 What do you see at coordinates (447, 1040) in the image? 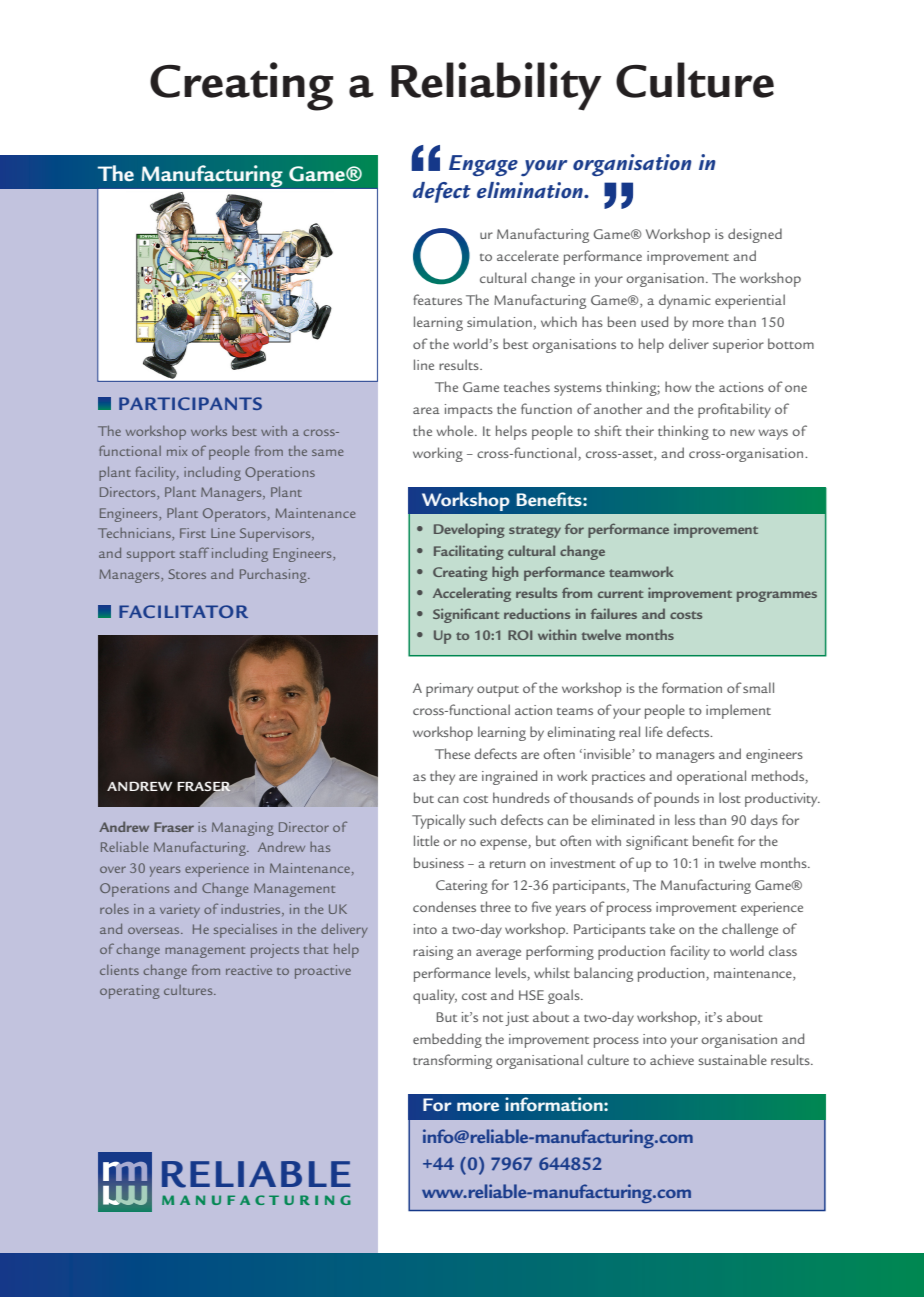
I see `embedding` at bounding box center [447, 1040].
